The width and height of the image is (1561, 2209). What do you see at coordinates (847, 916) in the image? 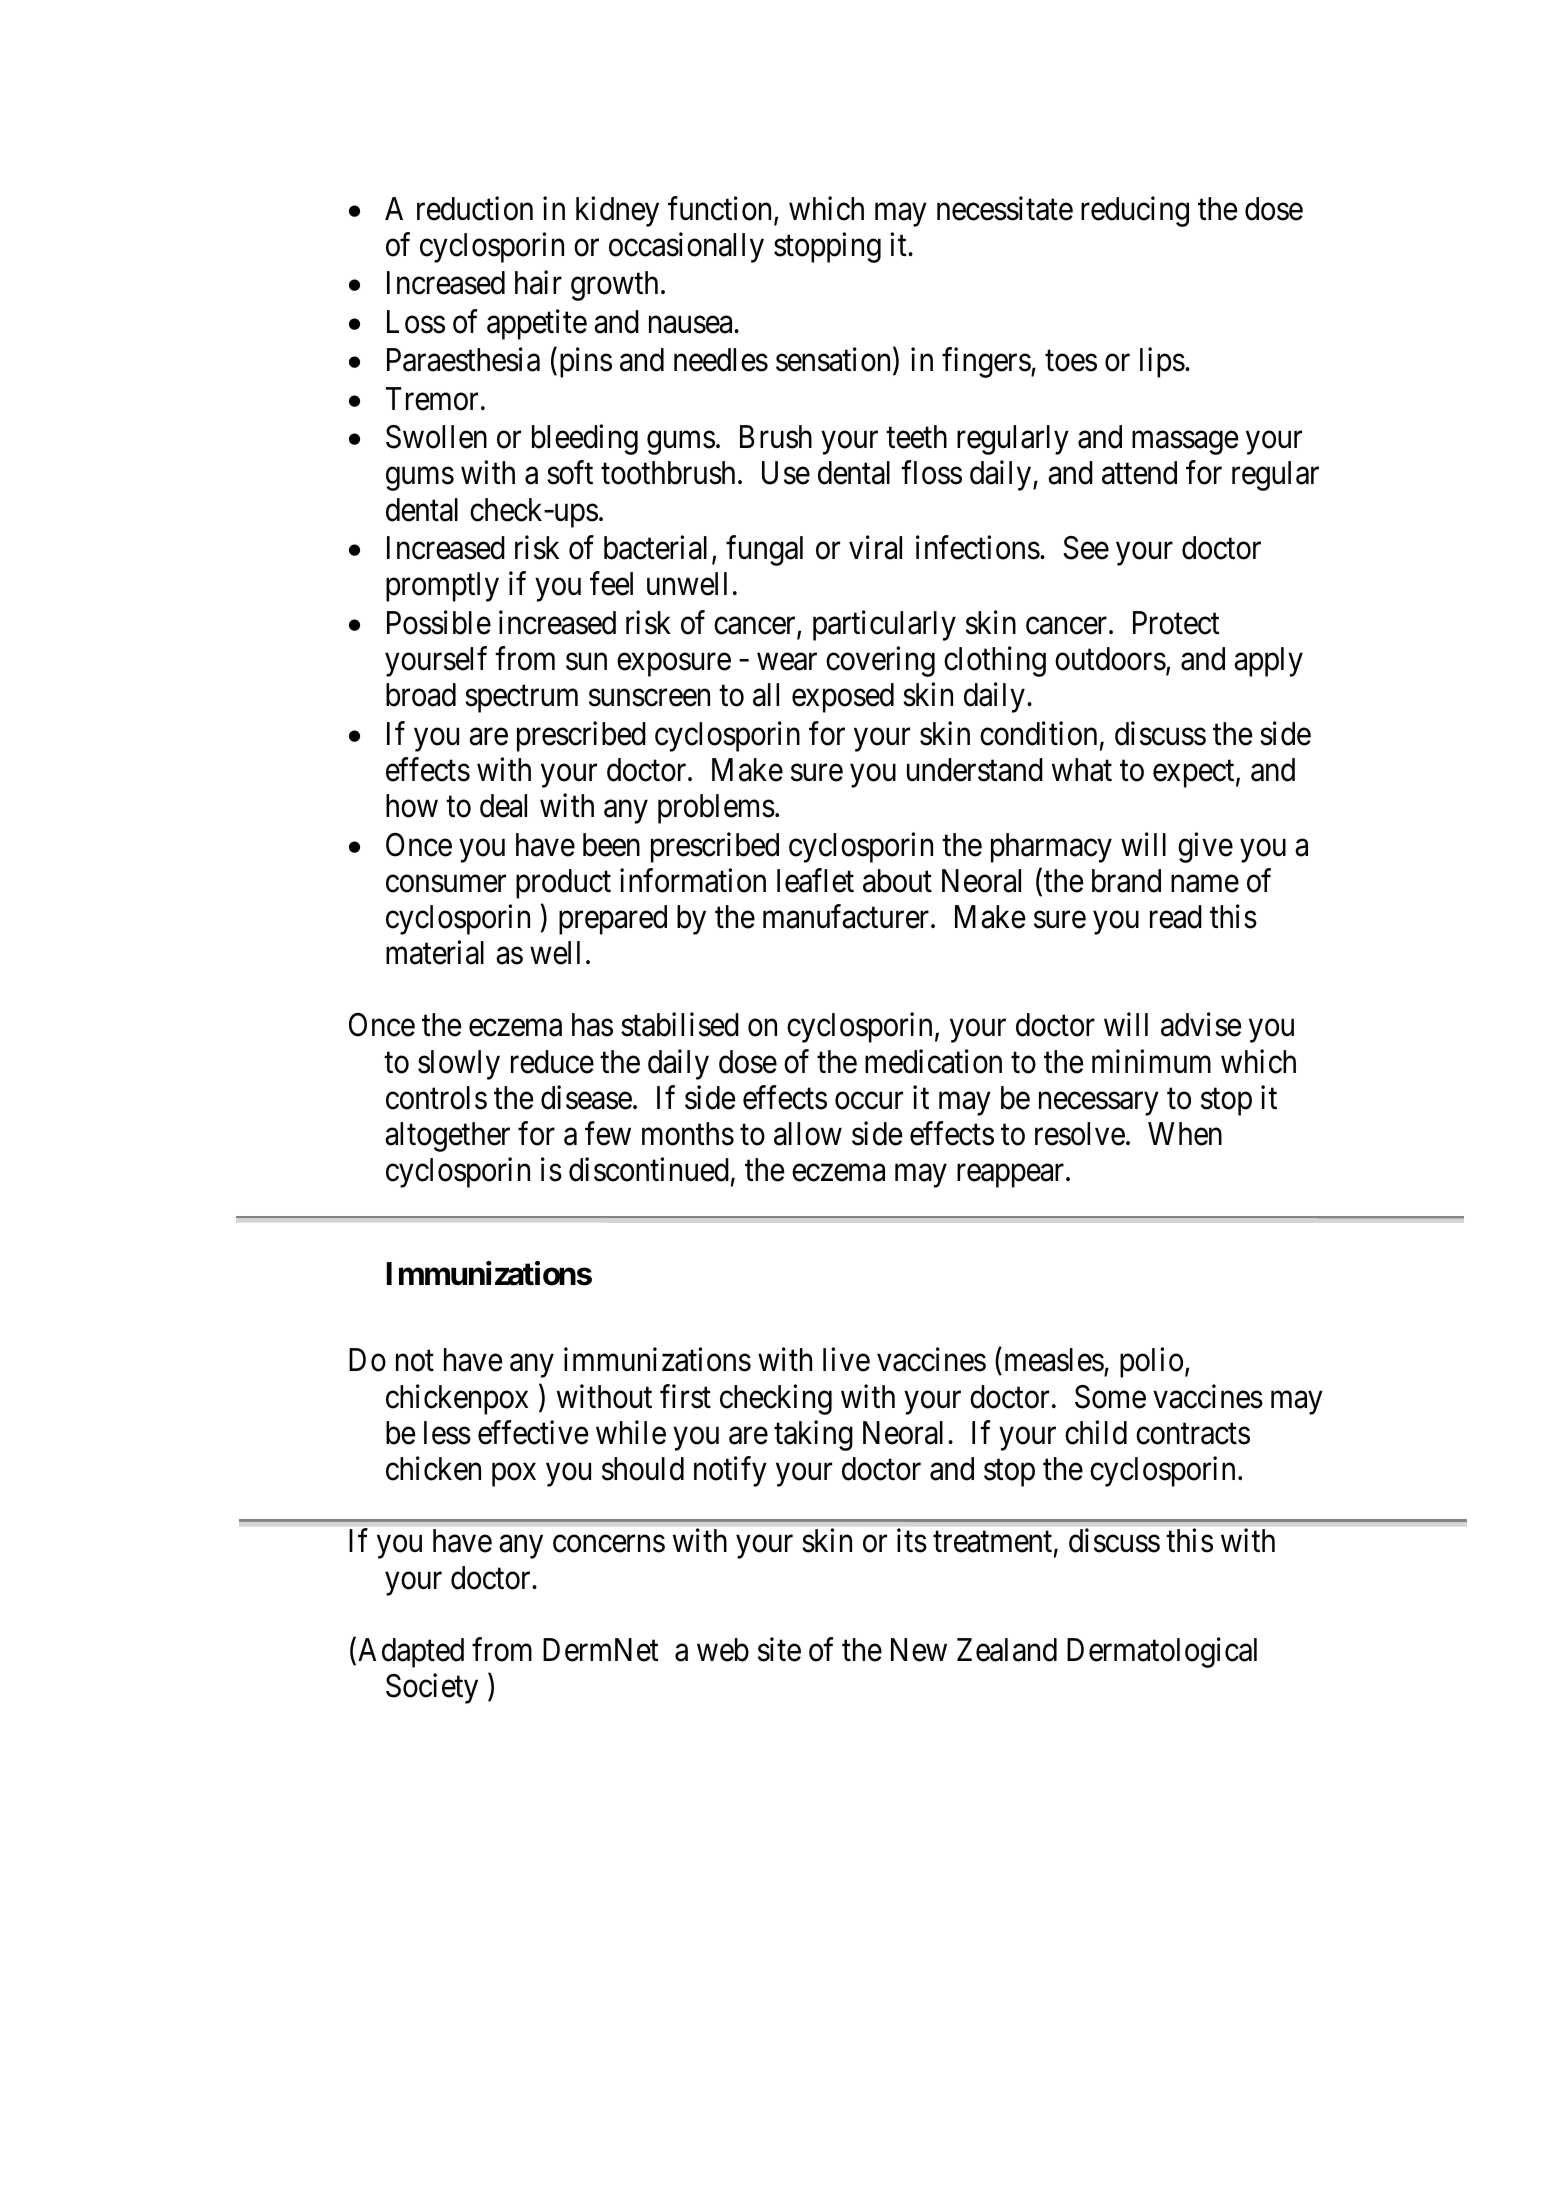
I see `manufacturer` at bounding box center [847, 916].
